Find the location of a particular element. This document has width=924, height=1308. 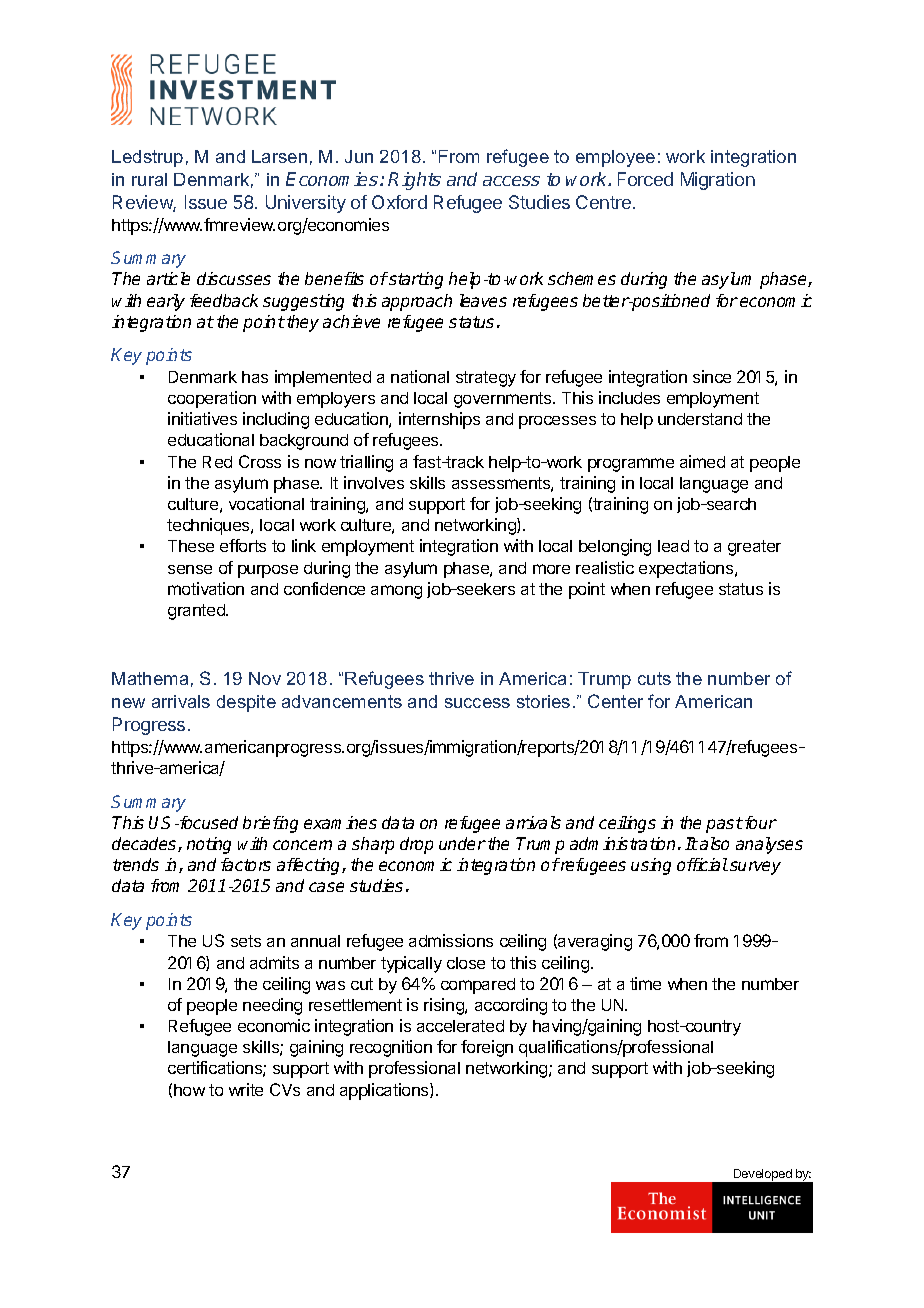

Cross is located at coordinates (260, 461).
